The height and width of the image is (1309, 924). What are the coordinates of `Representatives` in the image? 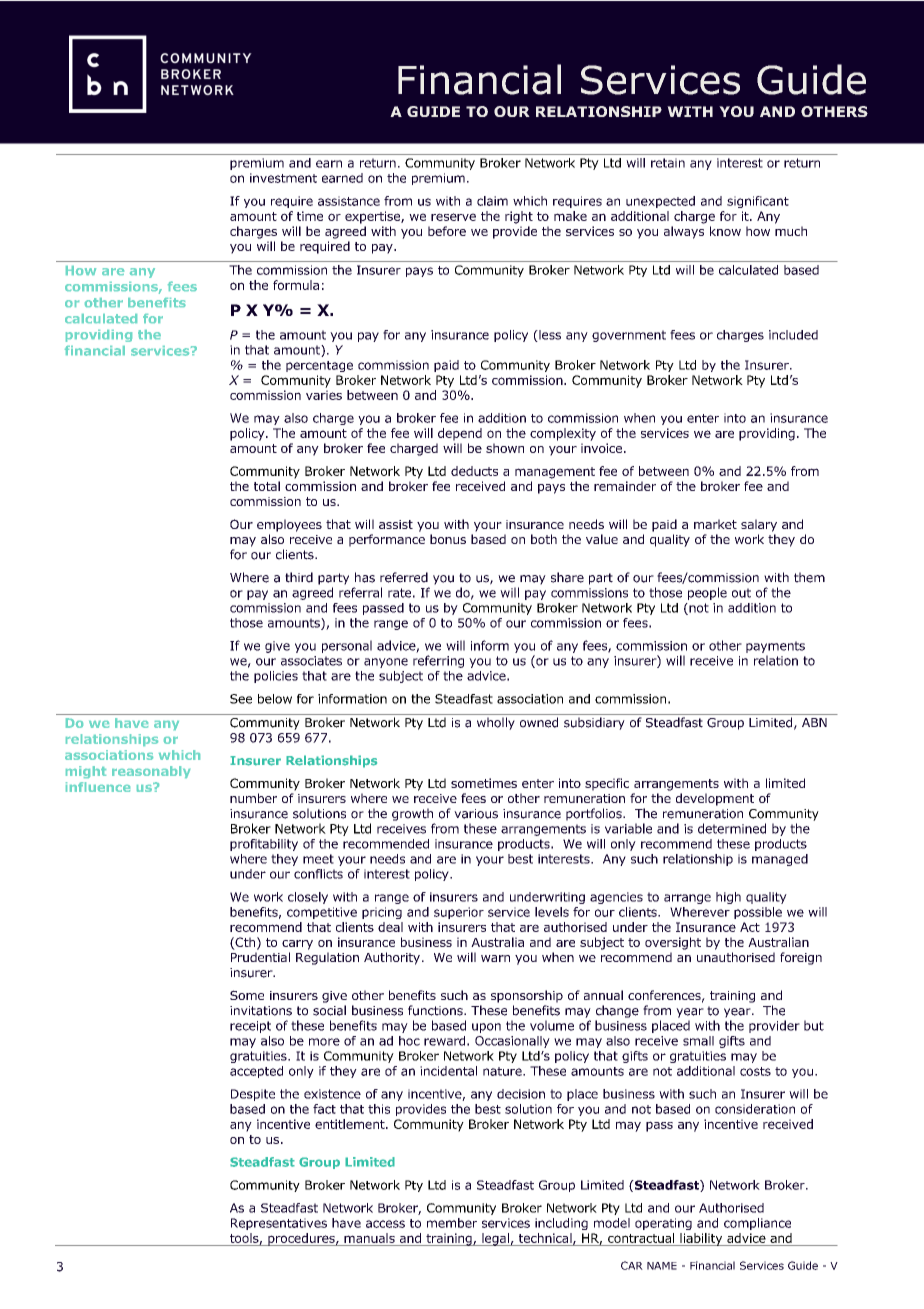 It's located at (279, 1224).
